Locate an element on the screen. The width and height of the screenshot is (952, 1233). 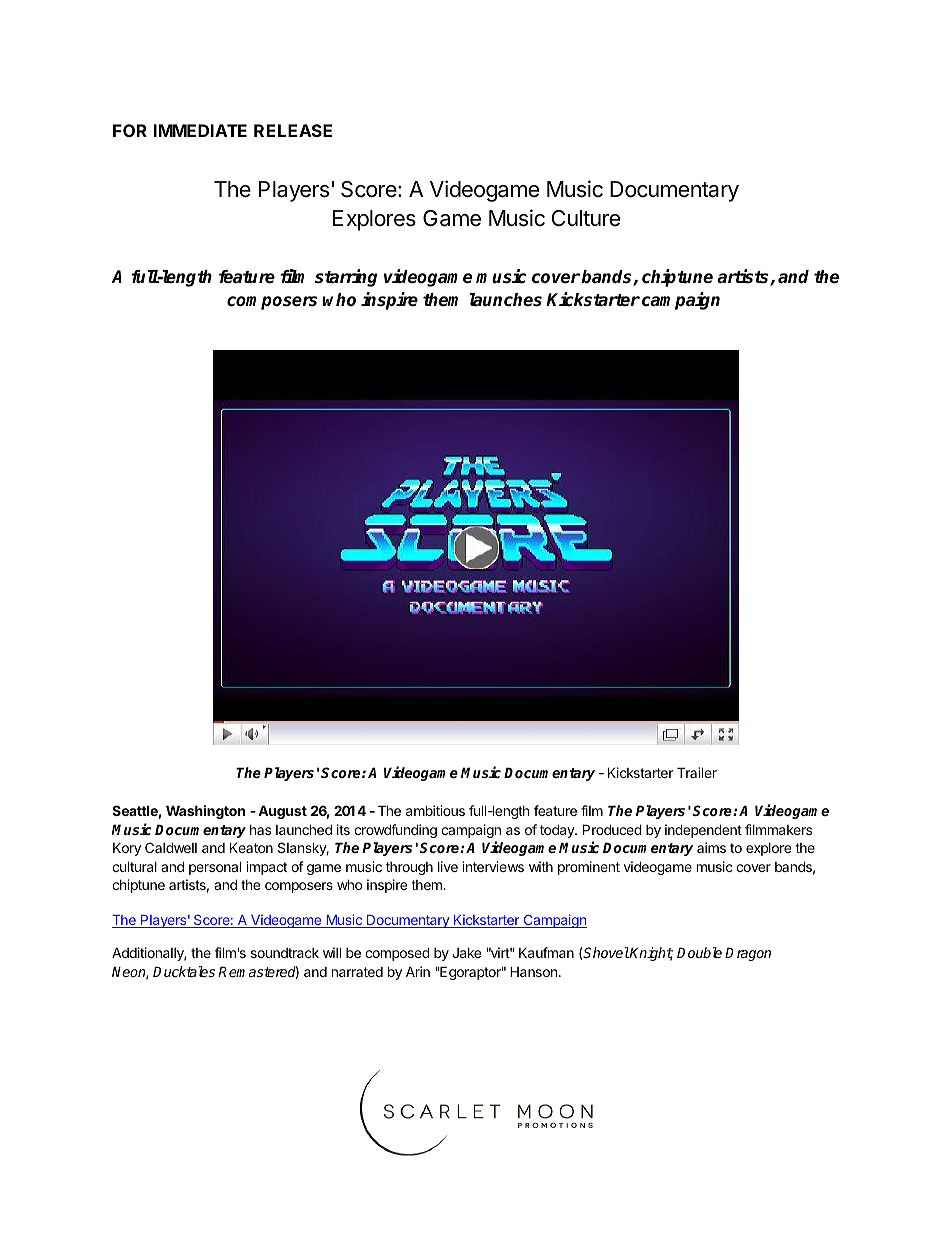
IMMEDIATE is located at coordinates (200, 130).
